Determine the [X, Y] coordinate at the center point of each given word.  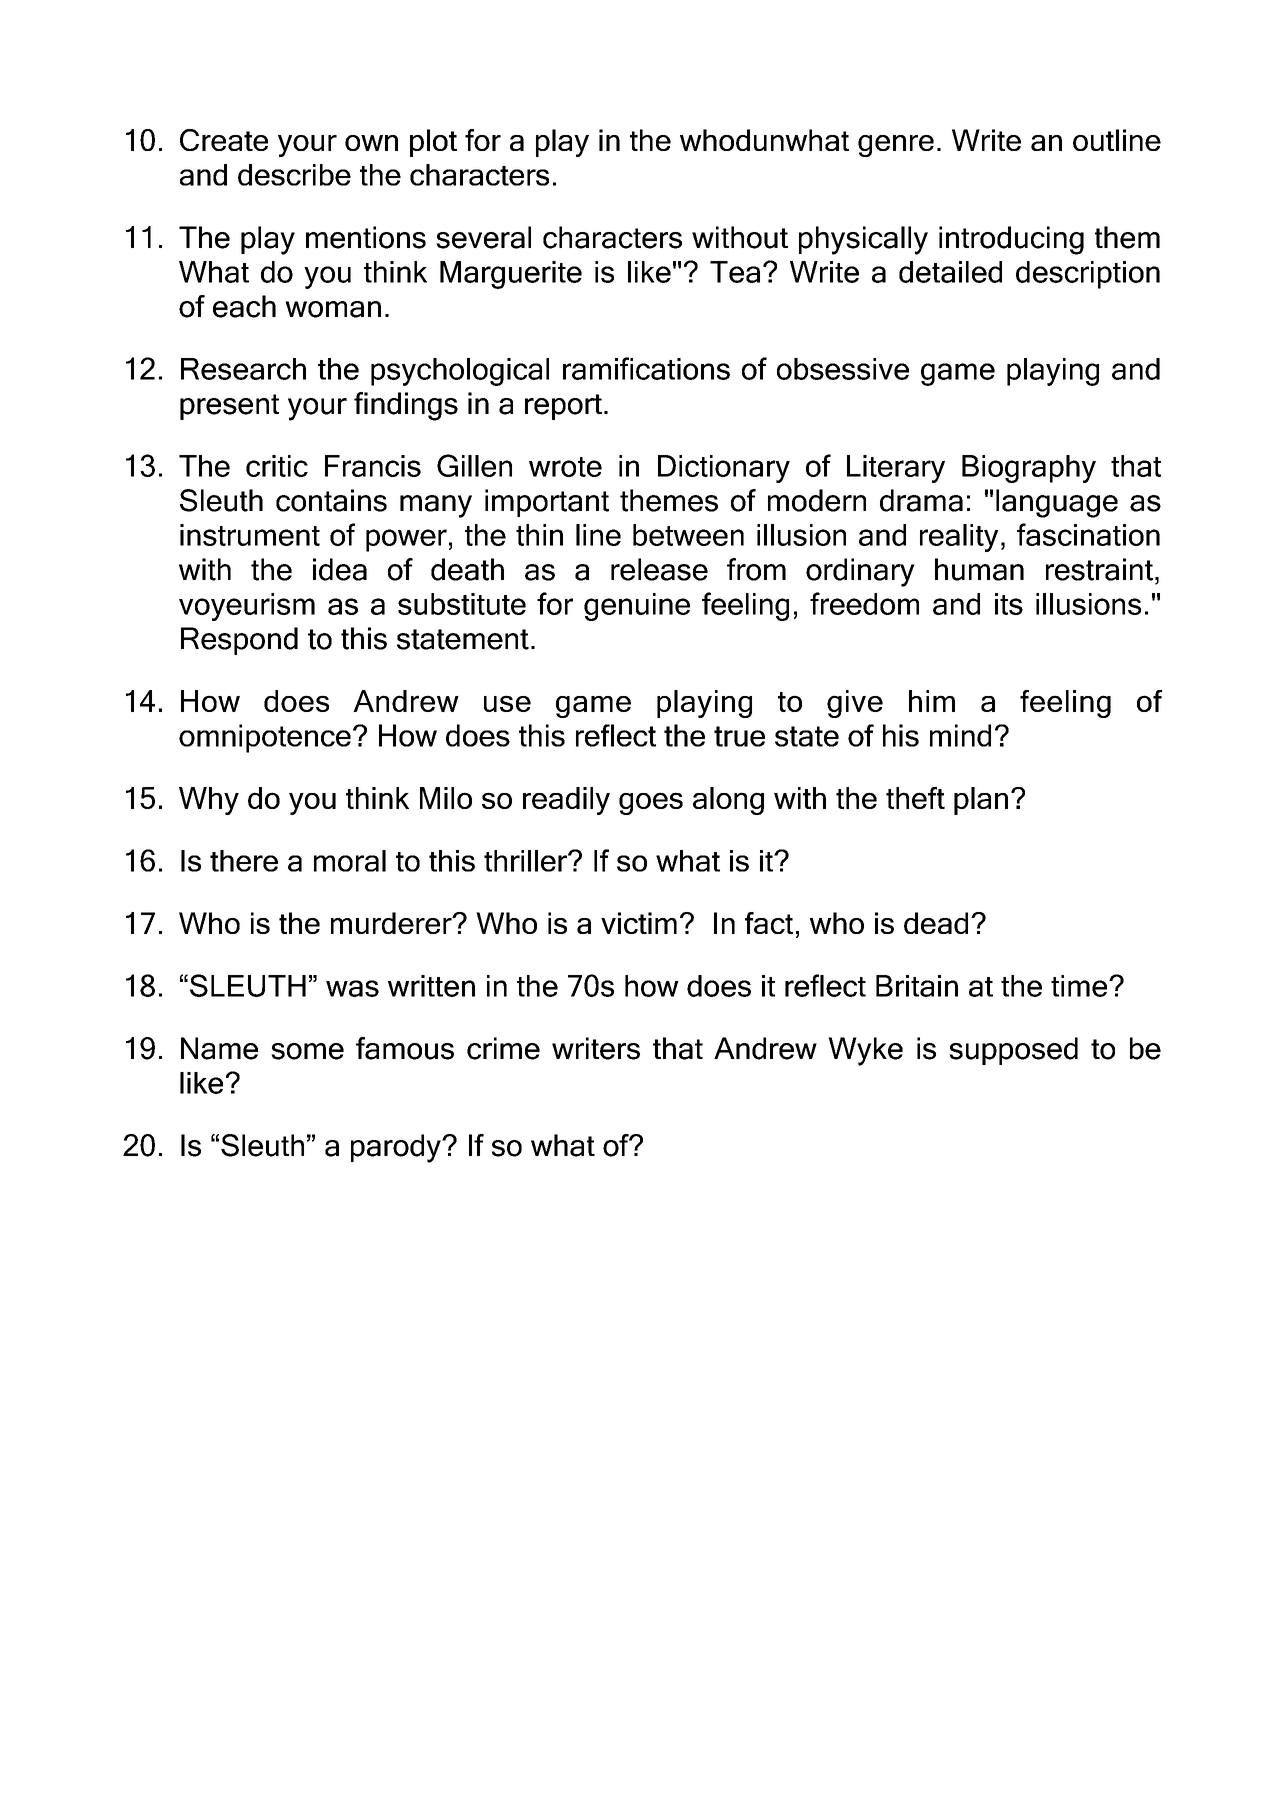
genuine [637, 607]
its [1009, 604]
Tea [735, 272]
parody [397, 1148]
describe [294, 175]
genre [896, 146]
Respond [239, 641]
